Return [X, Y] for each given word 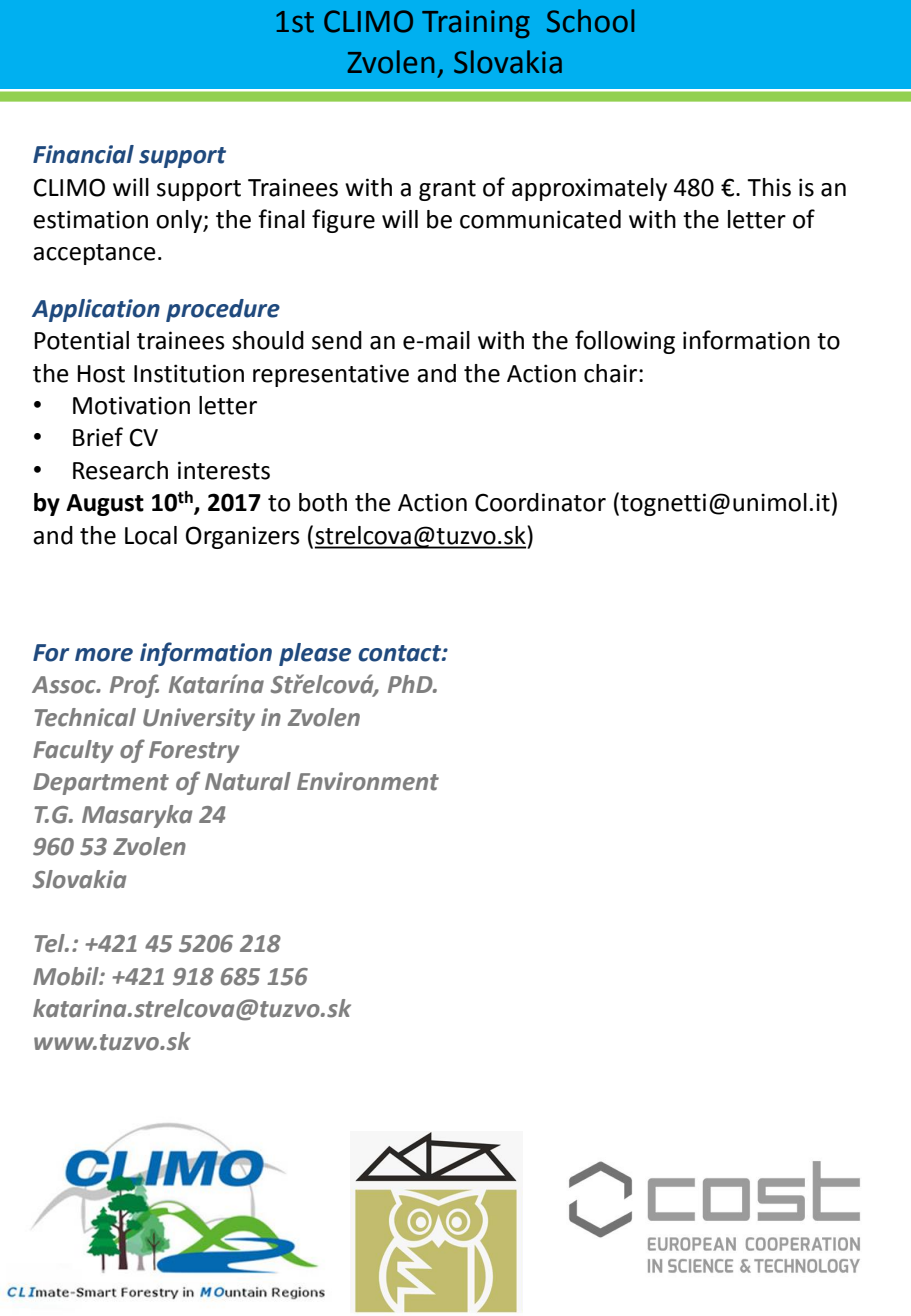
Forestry [194, 752]
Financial [83, 154]
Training [476, 24]
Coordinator [540, 502]
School [590, 21]
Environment [368, 781]
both [323, 502]
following [625, 342]
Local [151, 535]
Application [96, 310]
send [337, 340]
